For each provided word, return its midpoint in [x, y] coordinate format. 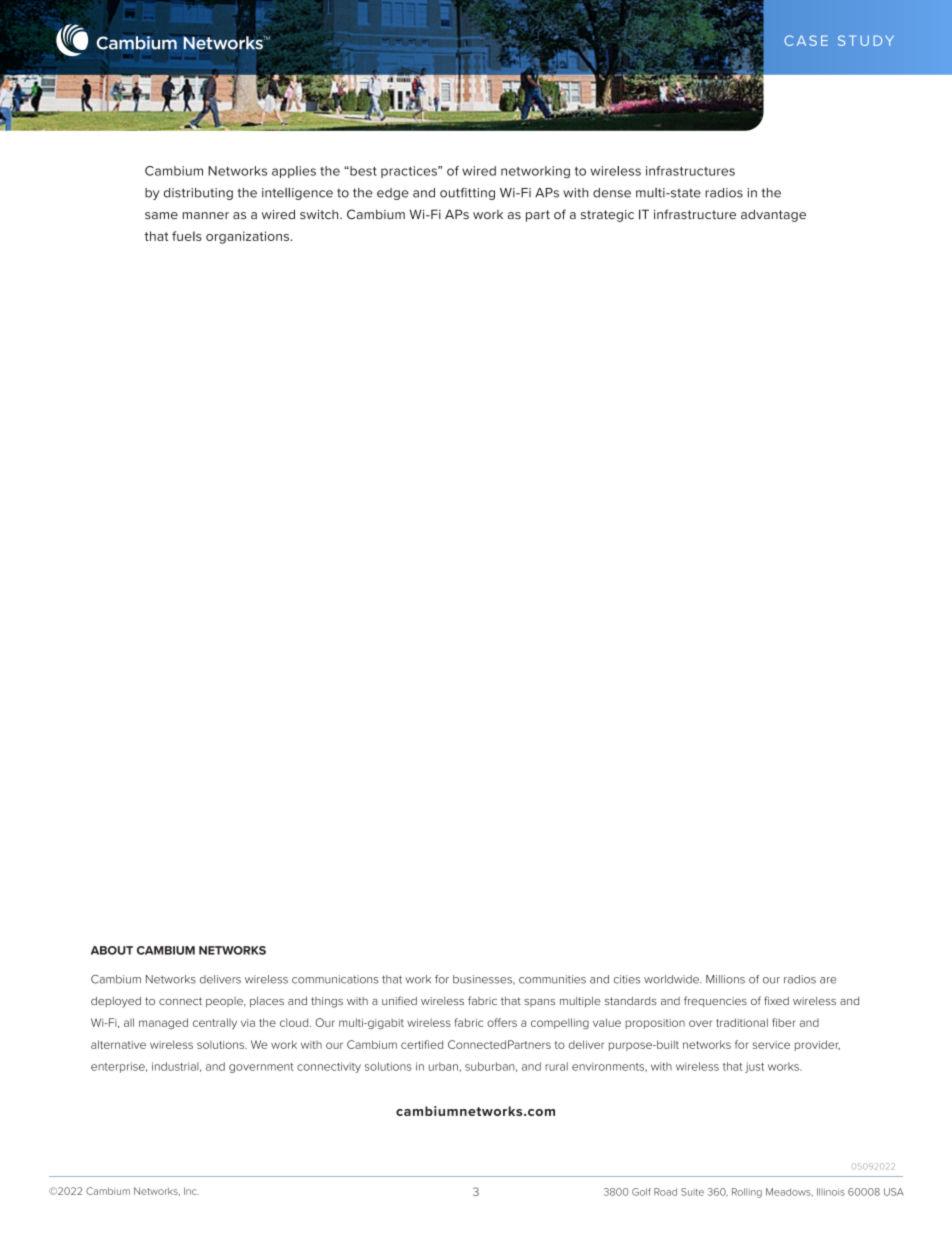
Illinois [831, 1192]
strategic [607, 216]
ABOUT [112, 950]
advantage [773, 215]
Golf [641, 1192]
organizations [249, 237]
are [828, 980]
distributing [198, 194]
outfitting [467, 194]
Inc [191, 1191]
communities [552, 979]
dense [612, 193]
